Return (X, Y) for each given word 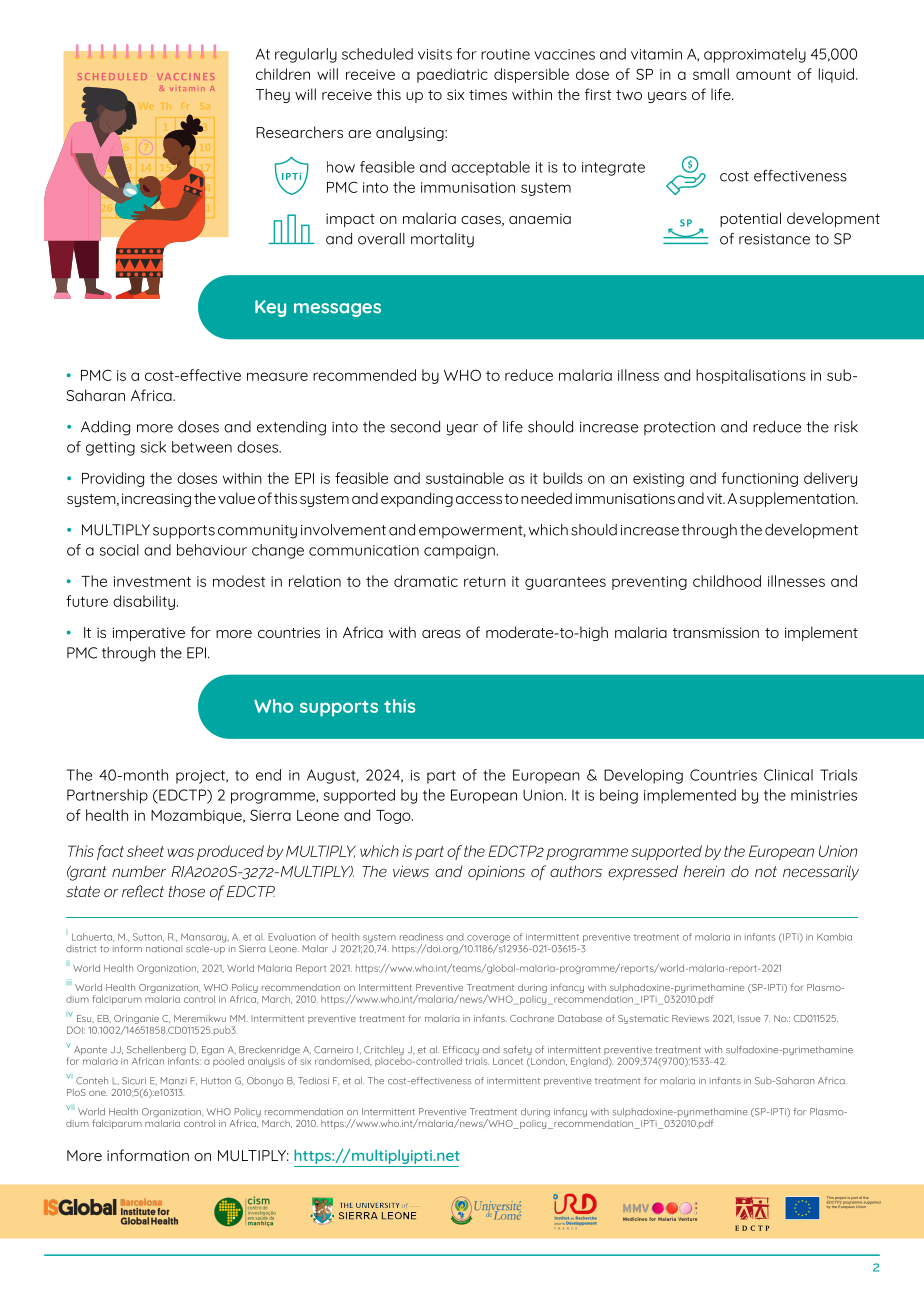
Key (270, 308)
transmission (716, 632)
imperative (149, 634)
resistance (774, 239)
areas (441, 634)
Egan (213, 1050)
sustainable (465, 478)
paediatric (452, 75)
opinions (496, 873)
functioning (760, 479)
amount (763, 74)
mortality (442, 240)
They (273, 95)
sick (153, 447)
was (180, 852)
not (766, 871)
